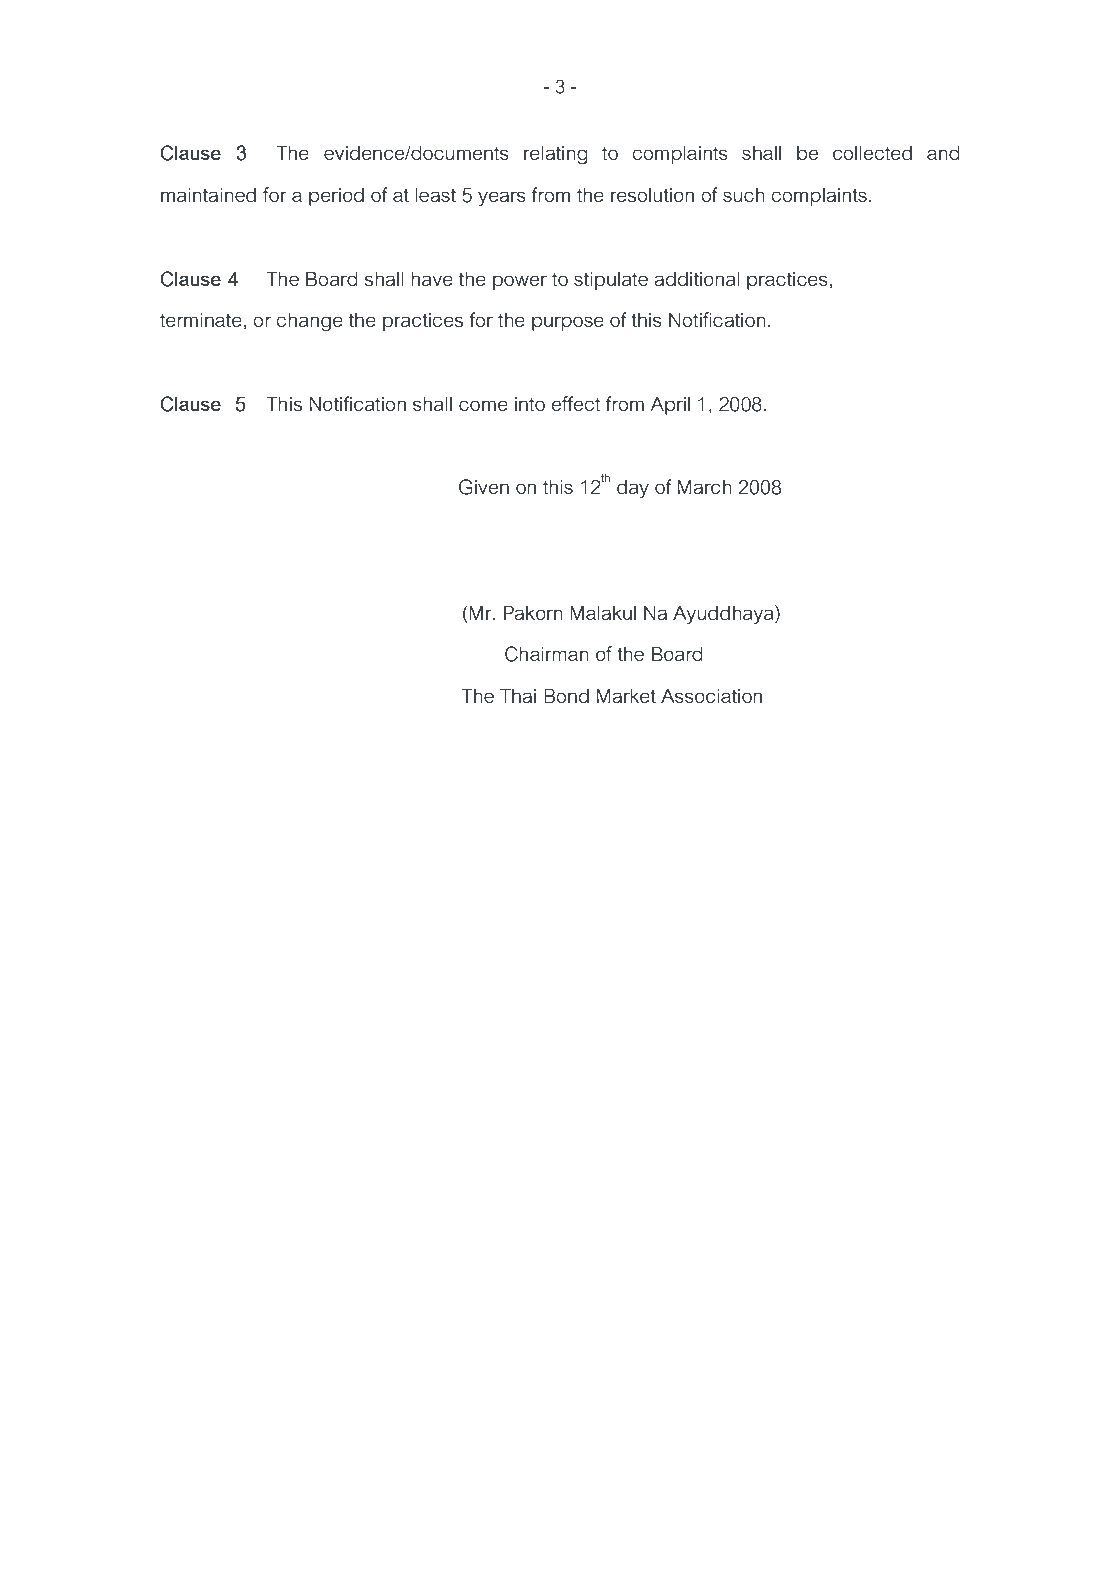 Image resolution: width=1120 pixels, height=1585 pixels. What do you see at coordinates (336, 197) in the screenshot?
I see `period` at bounding box center [336, 197].
